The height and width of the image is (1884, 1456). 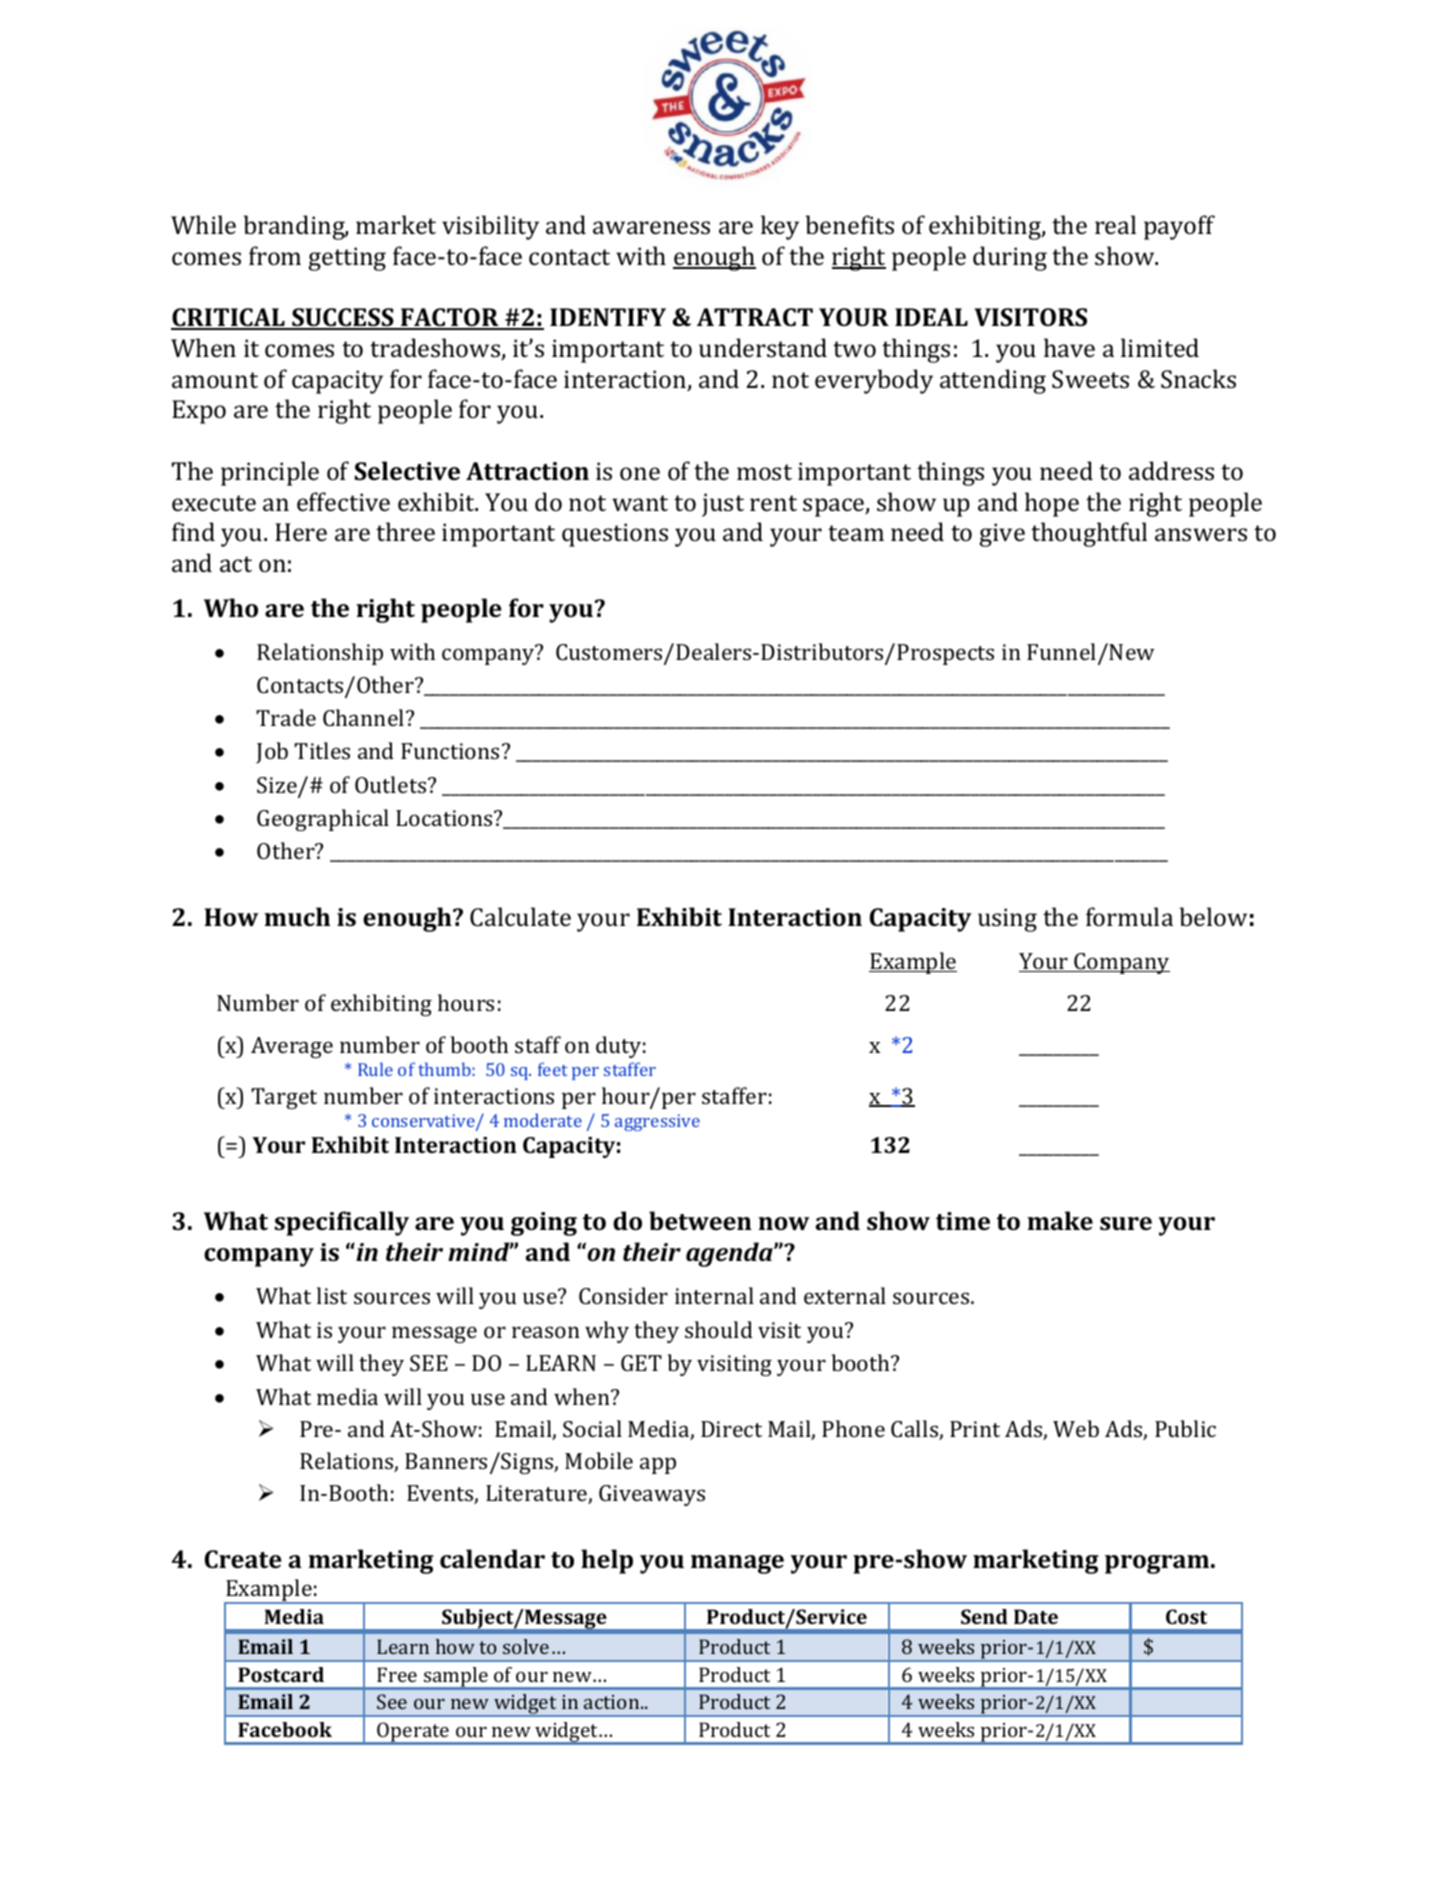 What do you see at coordinates (1060, 1220) in the image?
I see `make` at bounding box center [1060, 1220].
